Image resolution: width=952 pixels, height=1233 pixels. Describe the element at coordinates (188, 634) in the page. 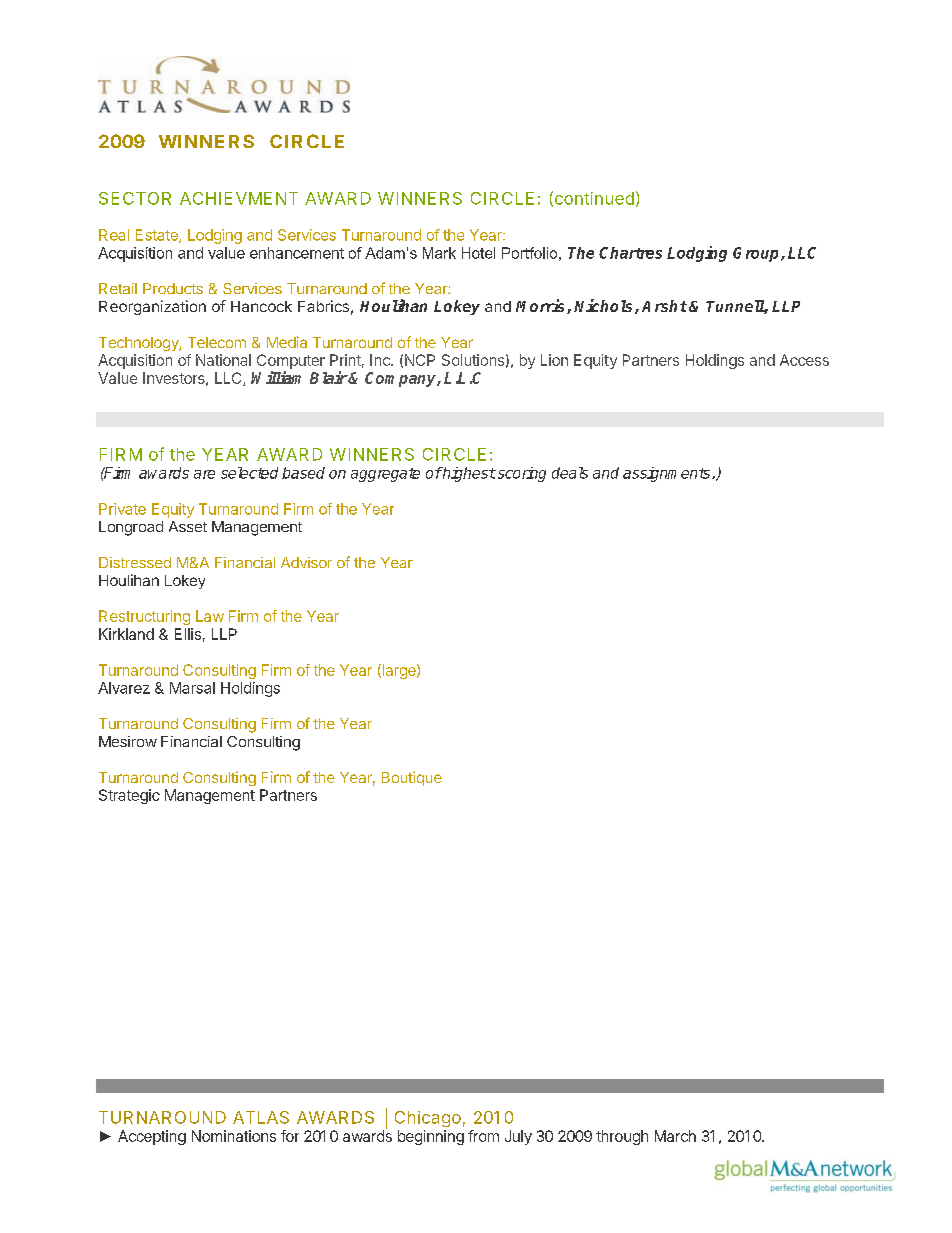

I see `Ellis` at that location.
